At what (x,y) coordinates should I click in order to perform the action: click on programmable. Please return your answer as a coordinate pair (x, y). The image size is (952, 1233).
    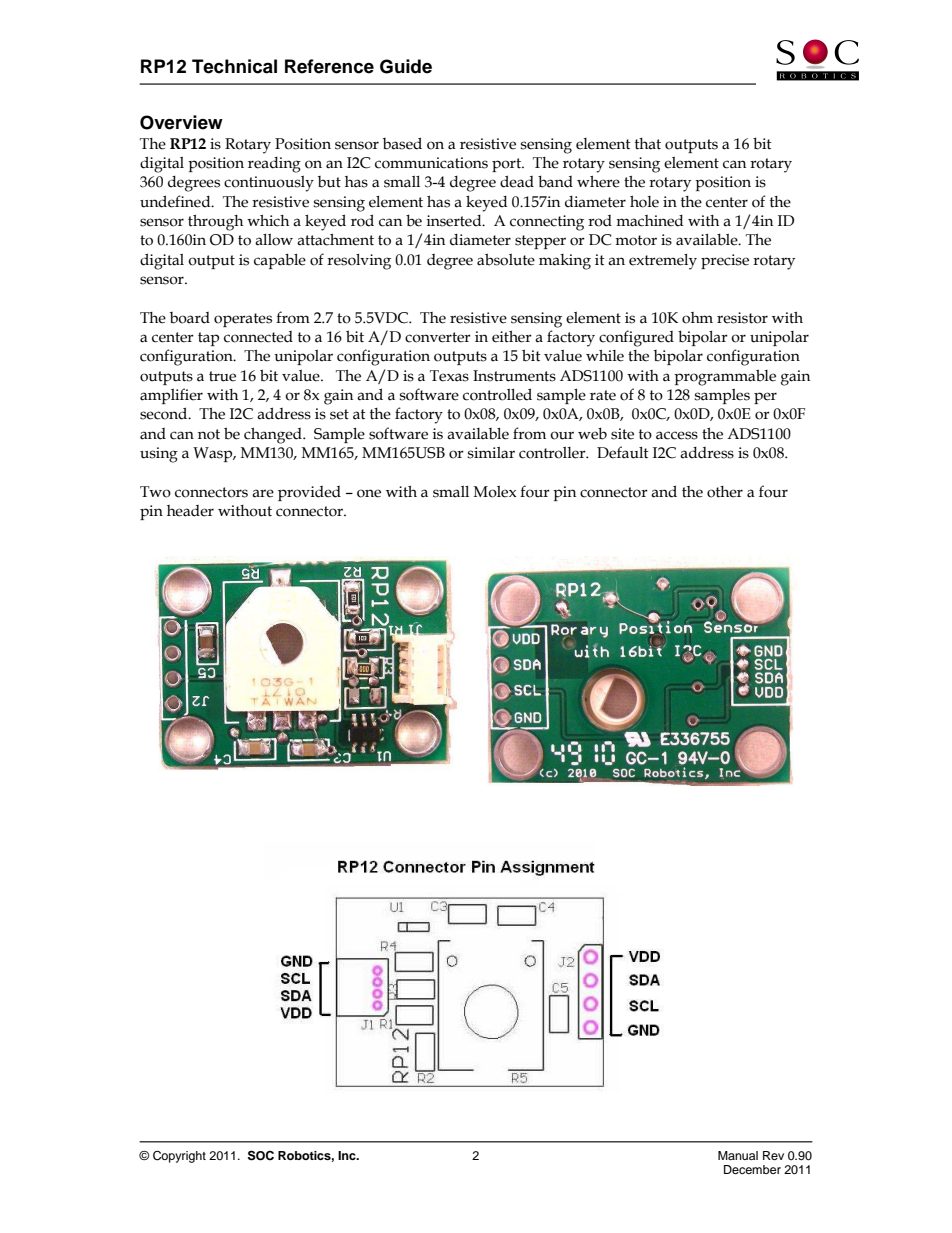
    Looking at the image, I should click on (725, 377).
